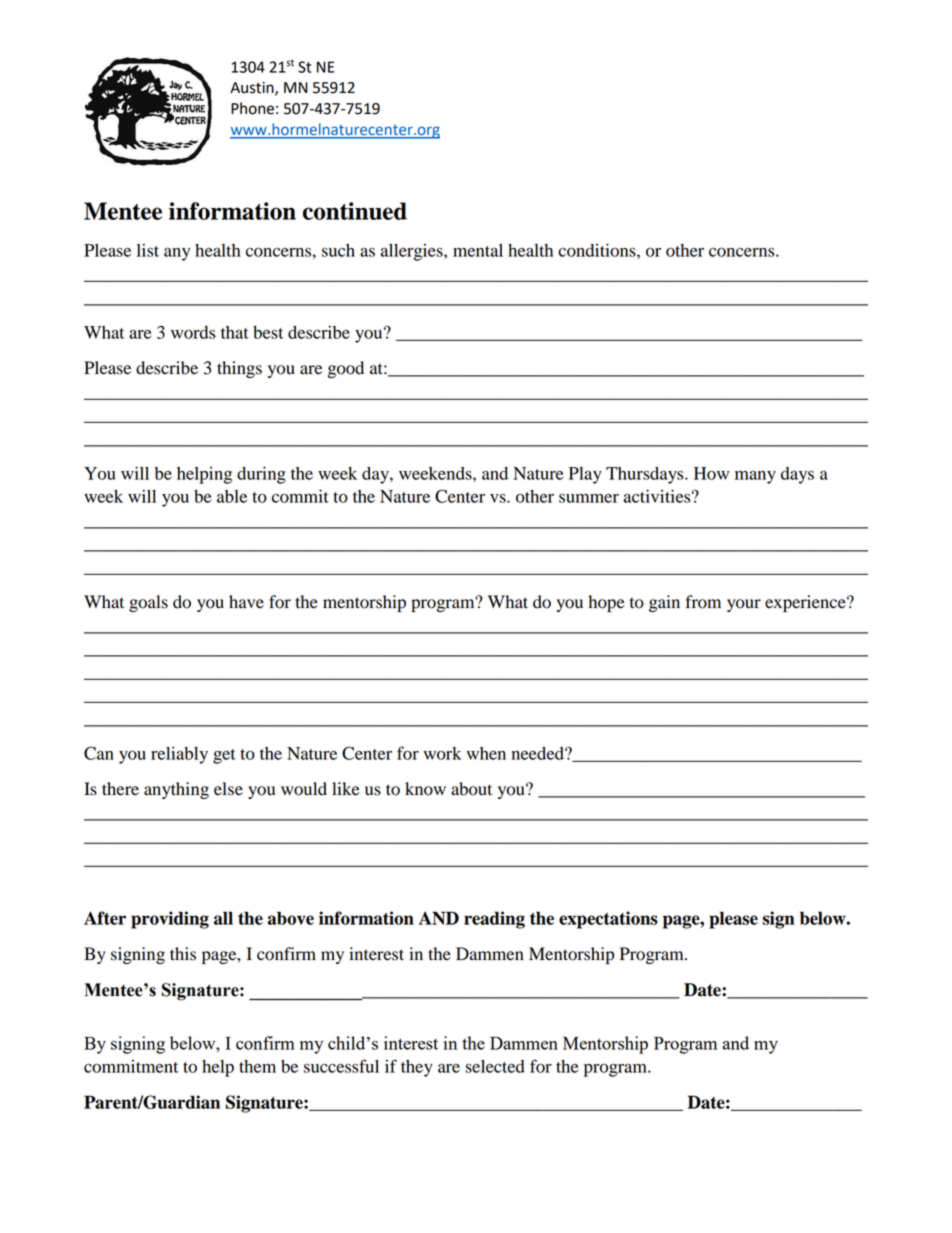 The height and width of the page is (1233, 952). What do you see at coordinates (711, 473) in the page?
I see `How` at bounding box center [711, 473].
